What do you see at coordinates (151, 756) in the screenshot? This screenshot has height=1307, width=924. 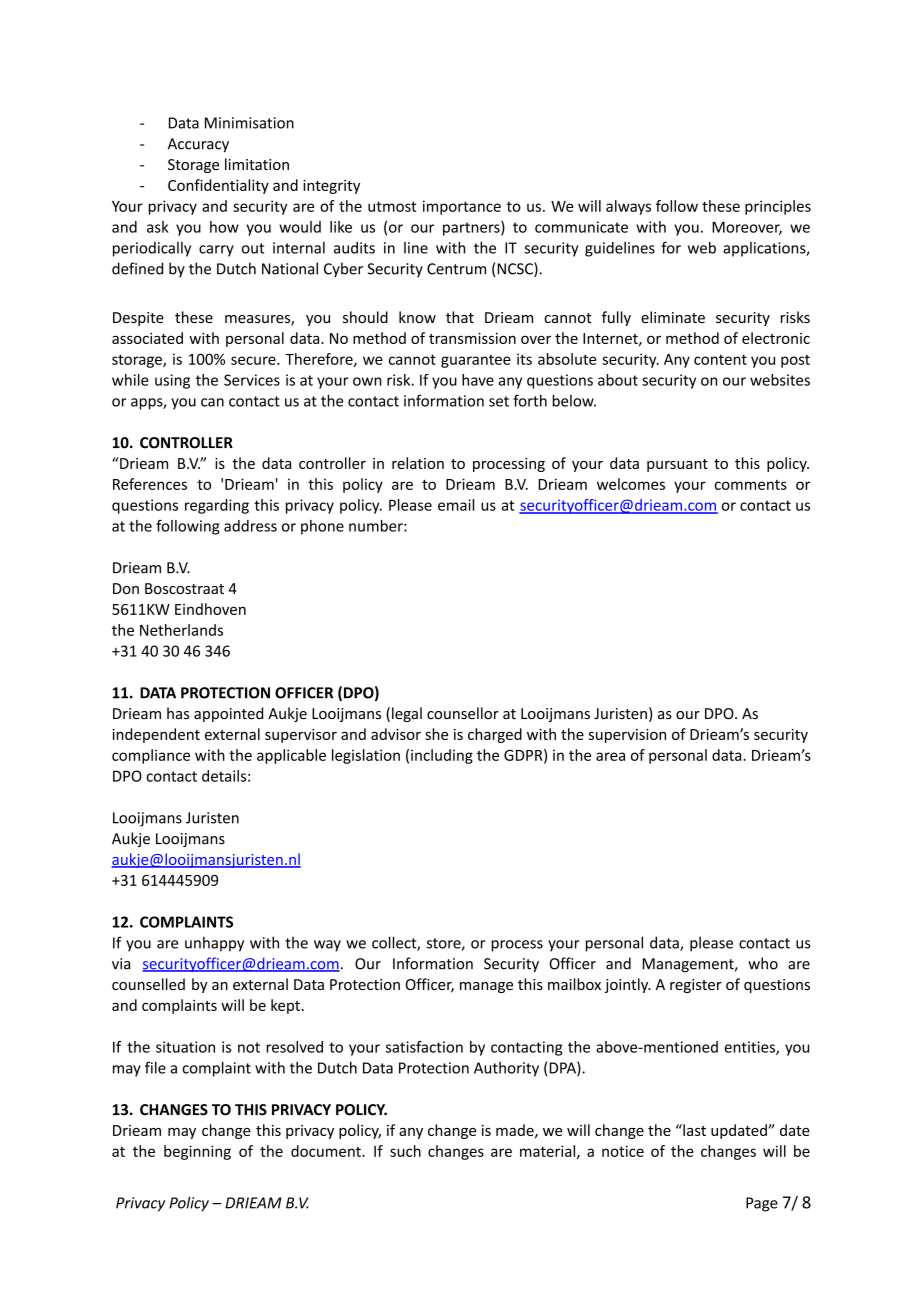 I see `compliance` at bounding box center [151, 756].
